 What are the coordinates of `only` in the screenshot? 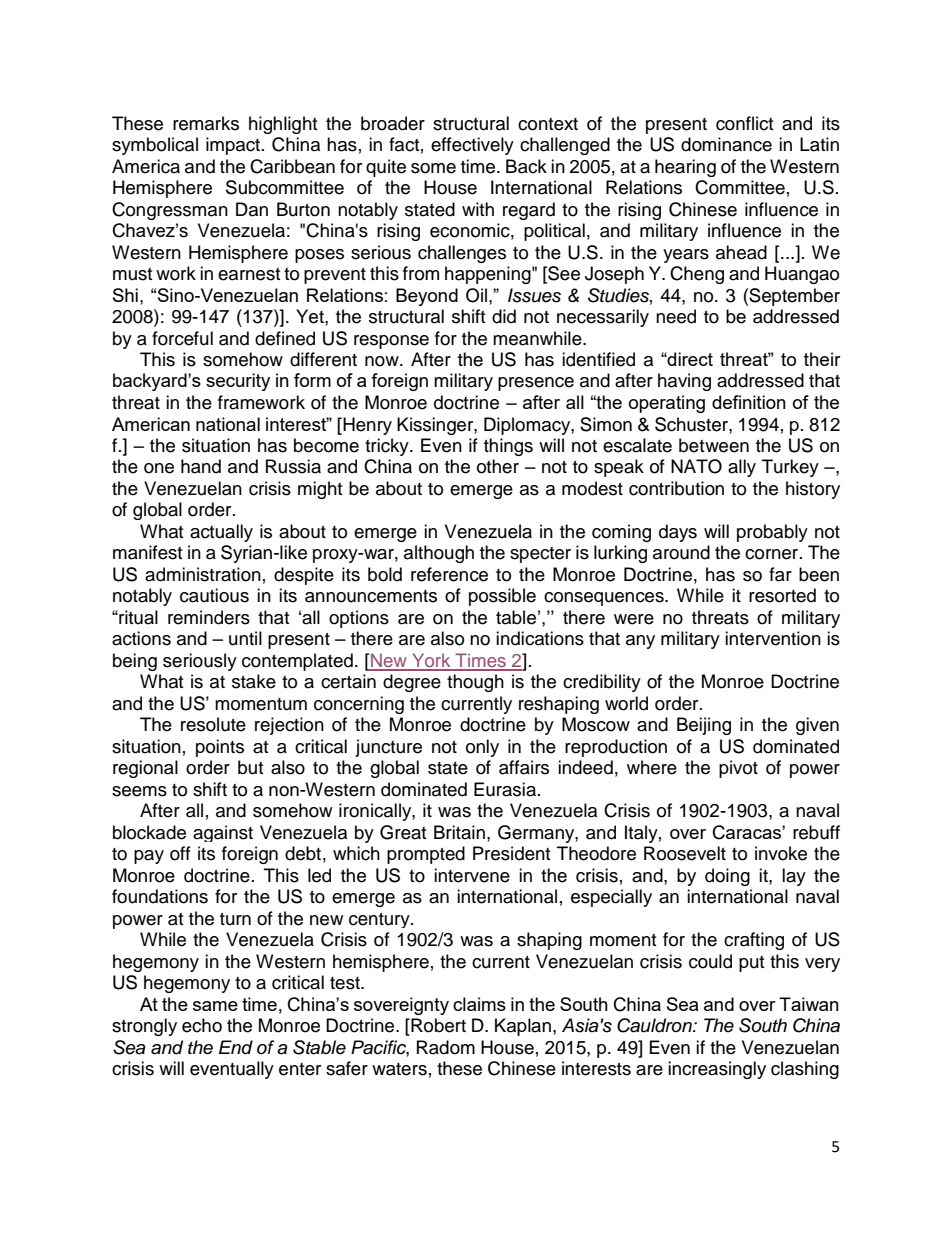 It's located at (482, 748).
